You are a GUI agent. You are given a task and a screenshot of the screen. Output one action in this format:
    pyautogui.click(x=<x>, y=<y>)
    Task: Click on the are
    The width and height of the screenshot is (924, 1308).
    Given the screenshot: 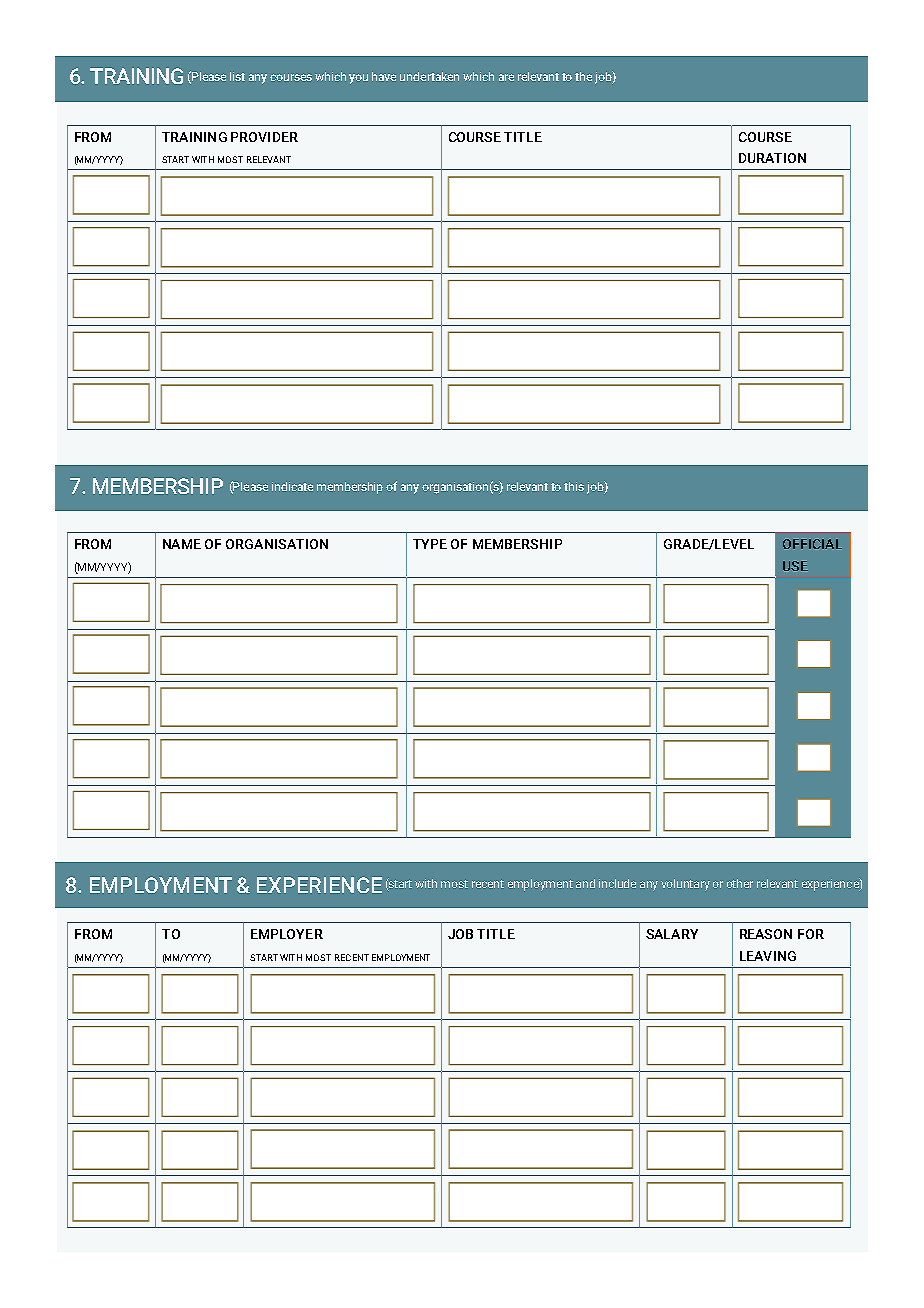 What is the action you would take?
    pyautogui.click(x=506, y=77)
